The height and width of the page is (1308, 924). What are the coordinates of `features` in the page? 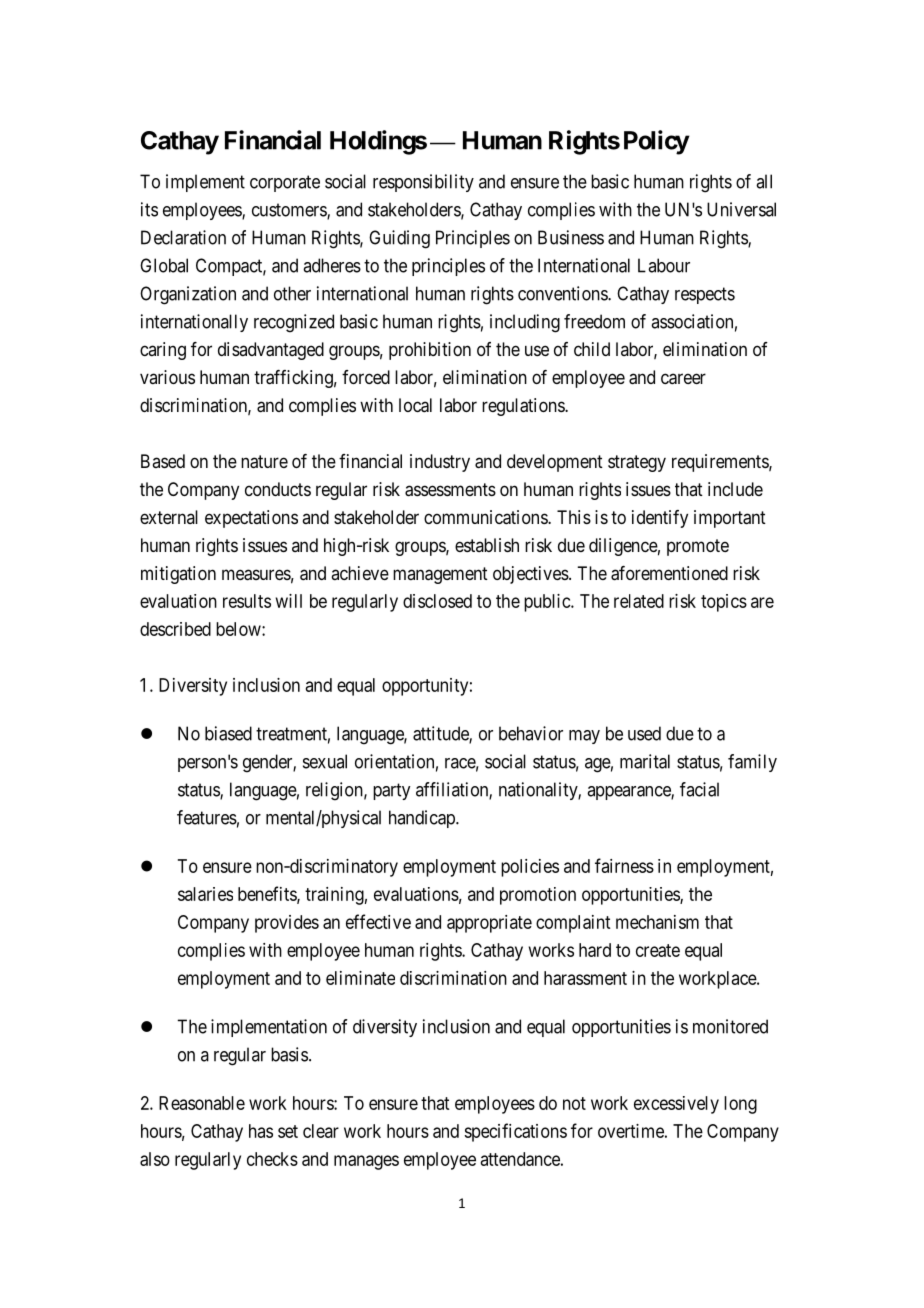 It's located at (207, 817).
